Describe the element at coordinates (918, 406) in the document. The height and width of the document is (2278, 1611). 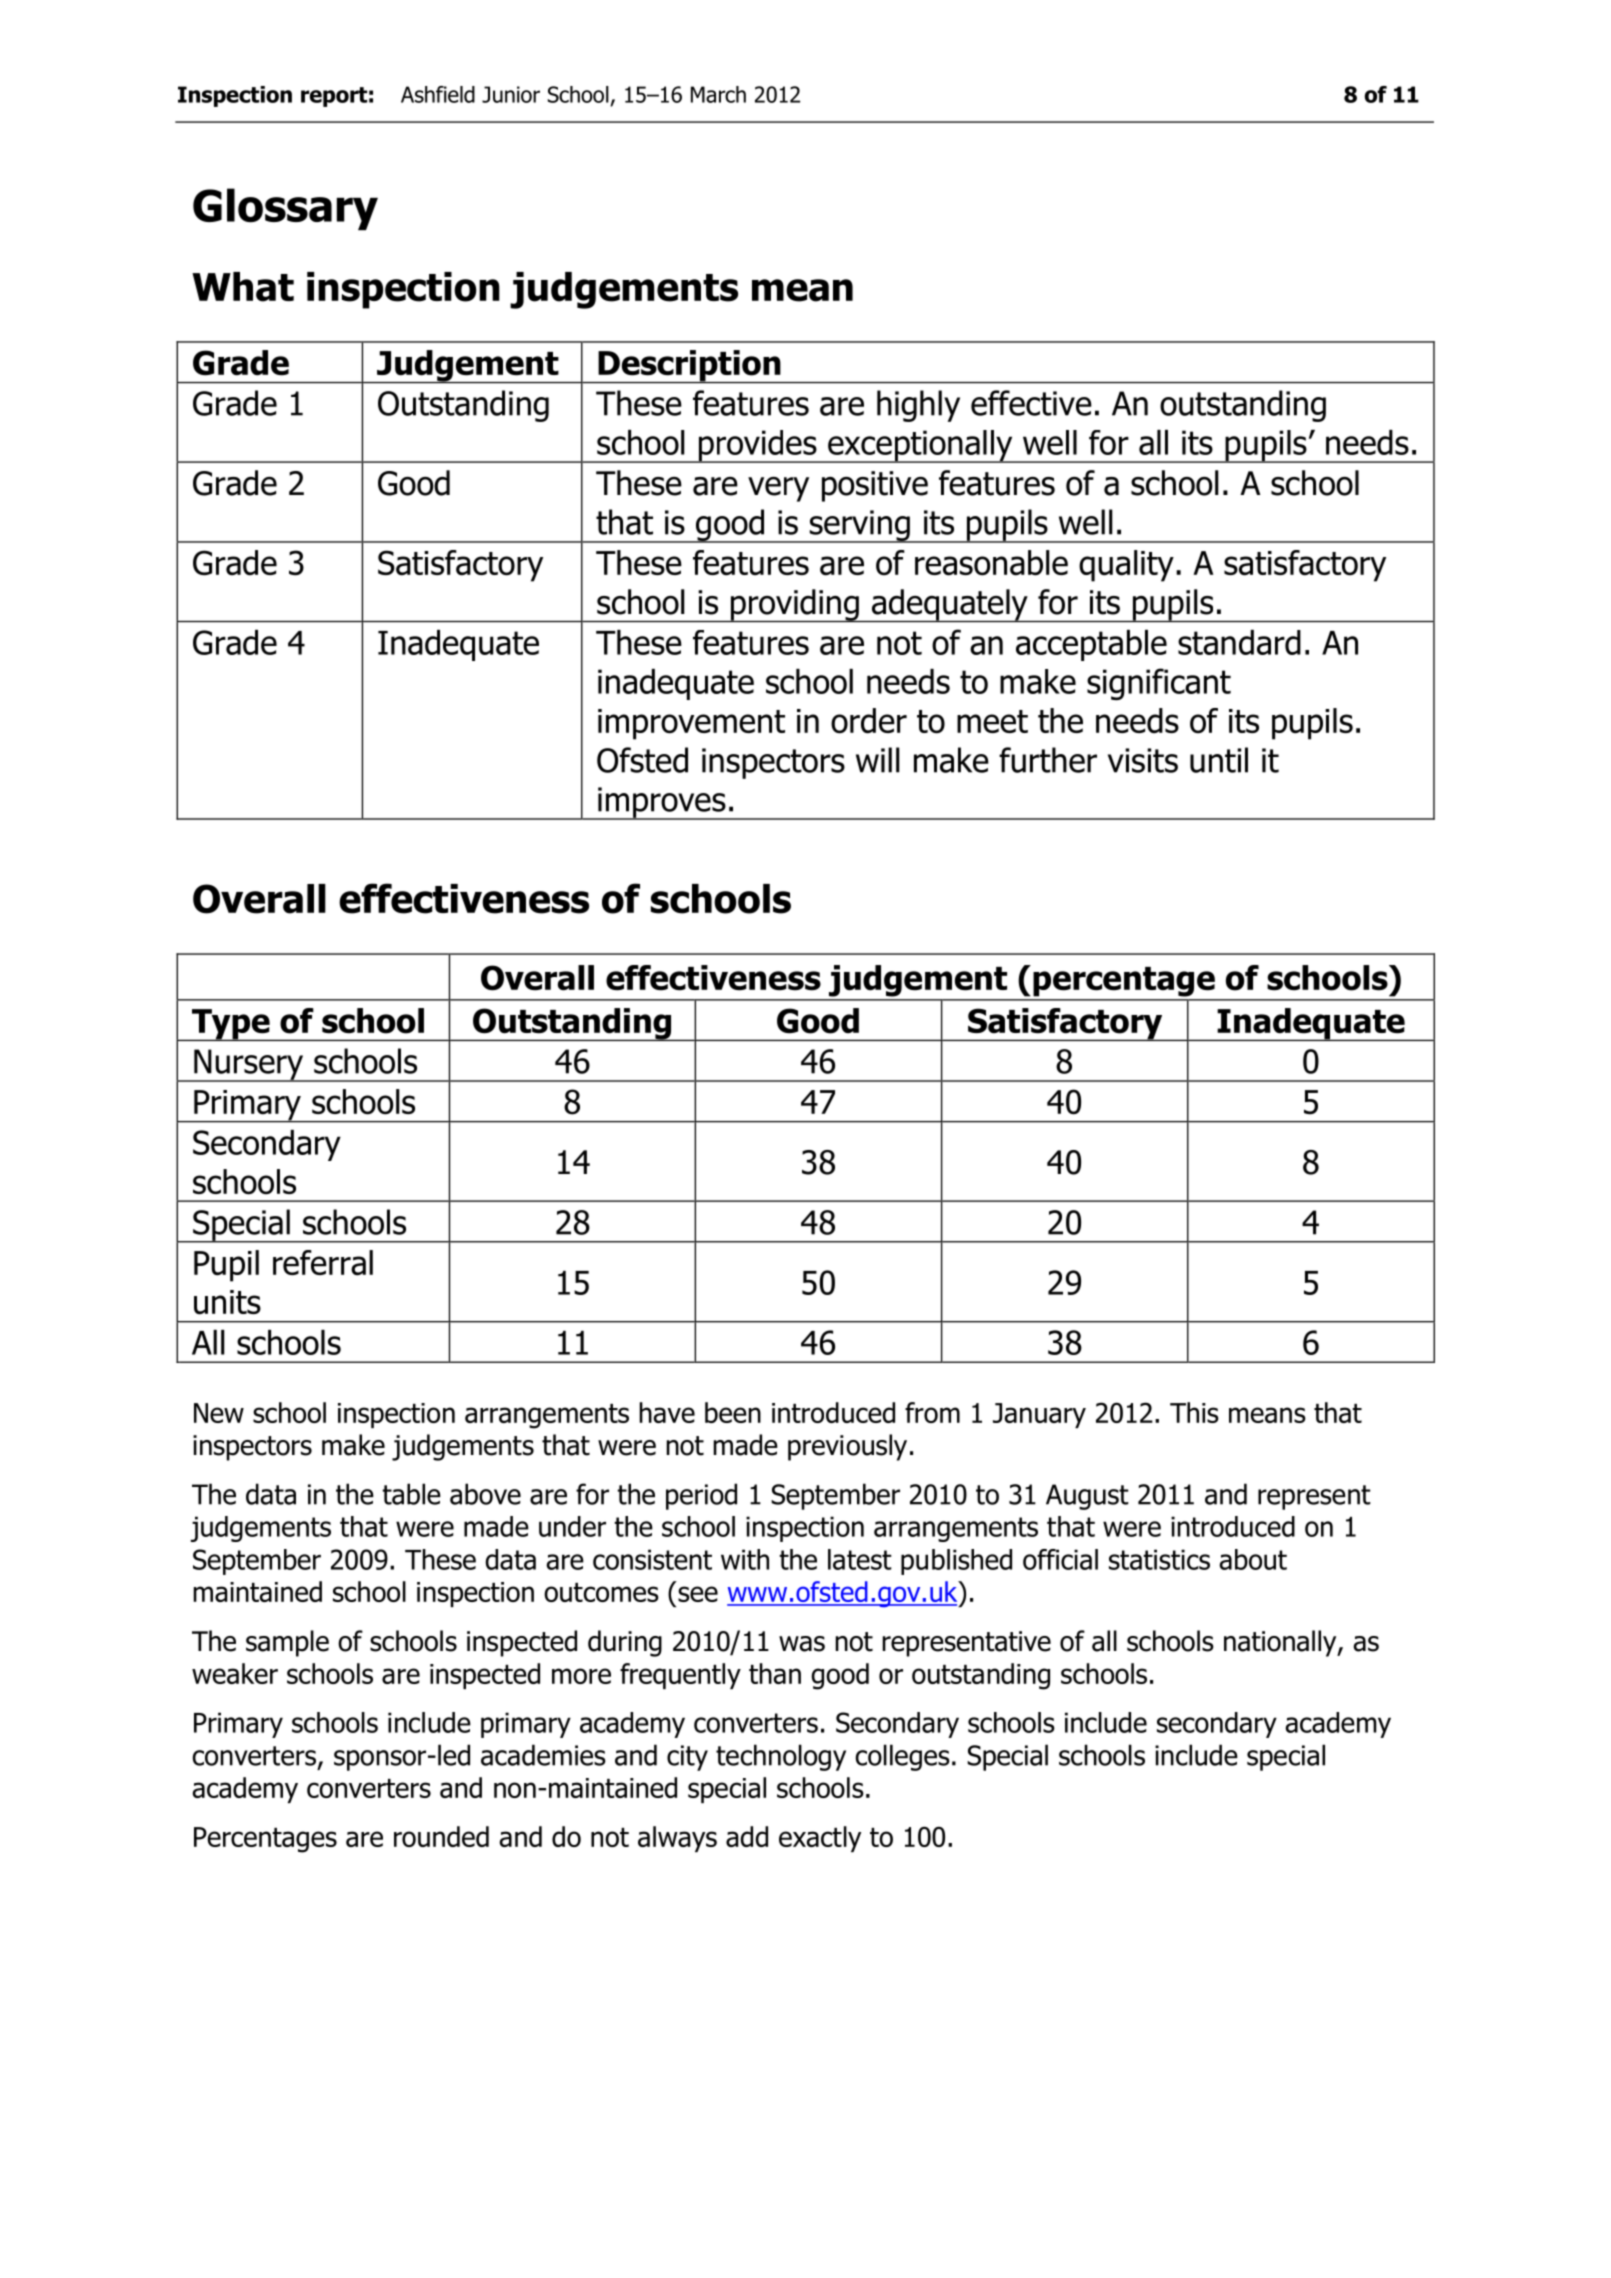
I see `highly` at that location.
